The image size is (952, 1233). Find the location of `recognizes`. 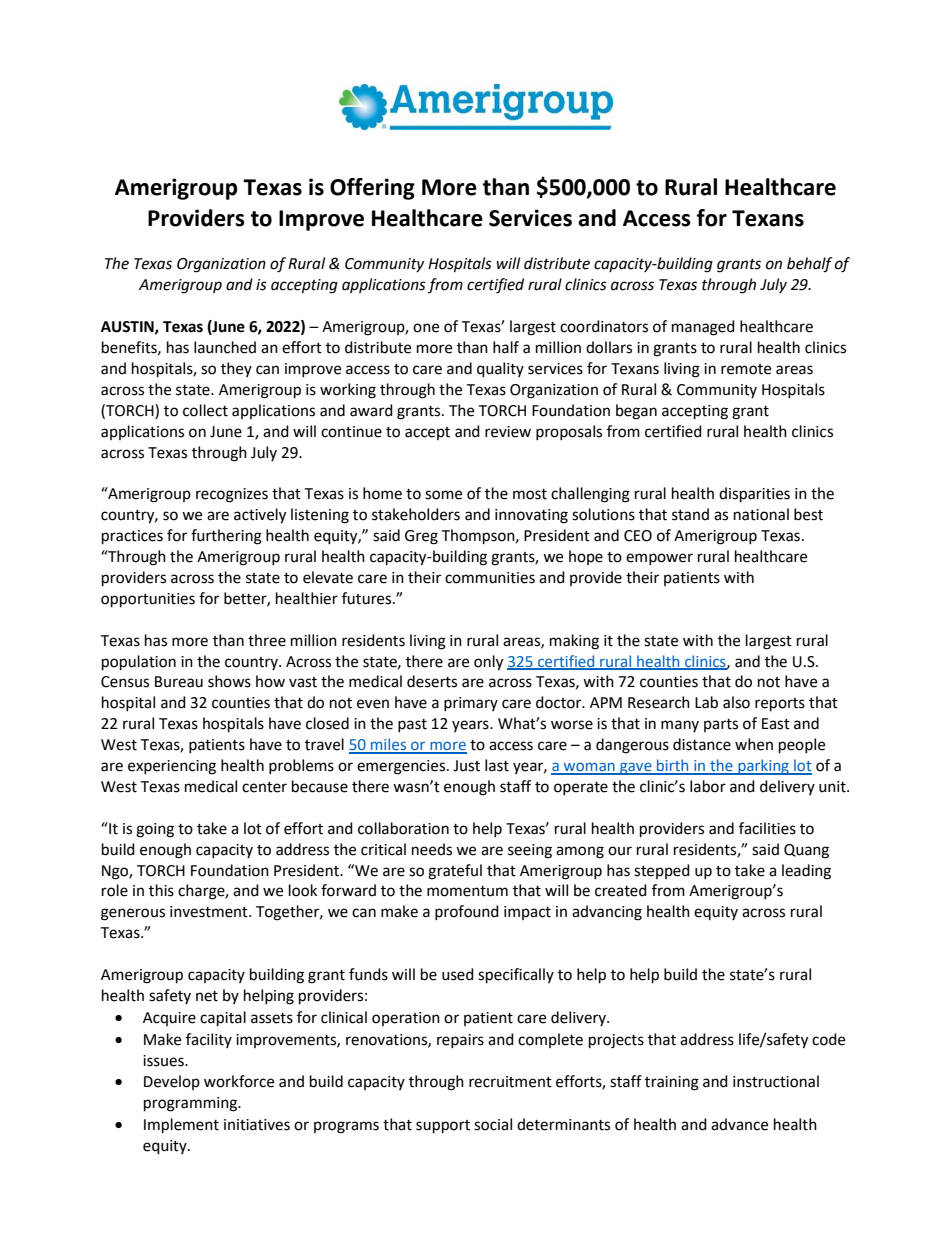

recognizes is located at coordinates (232, 495).
